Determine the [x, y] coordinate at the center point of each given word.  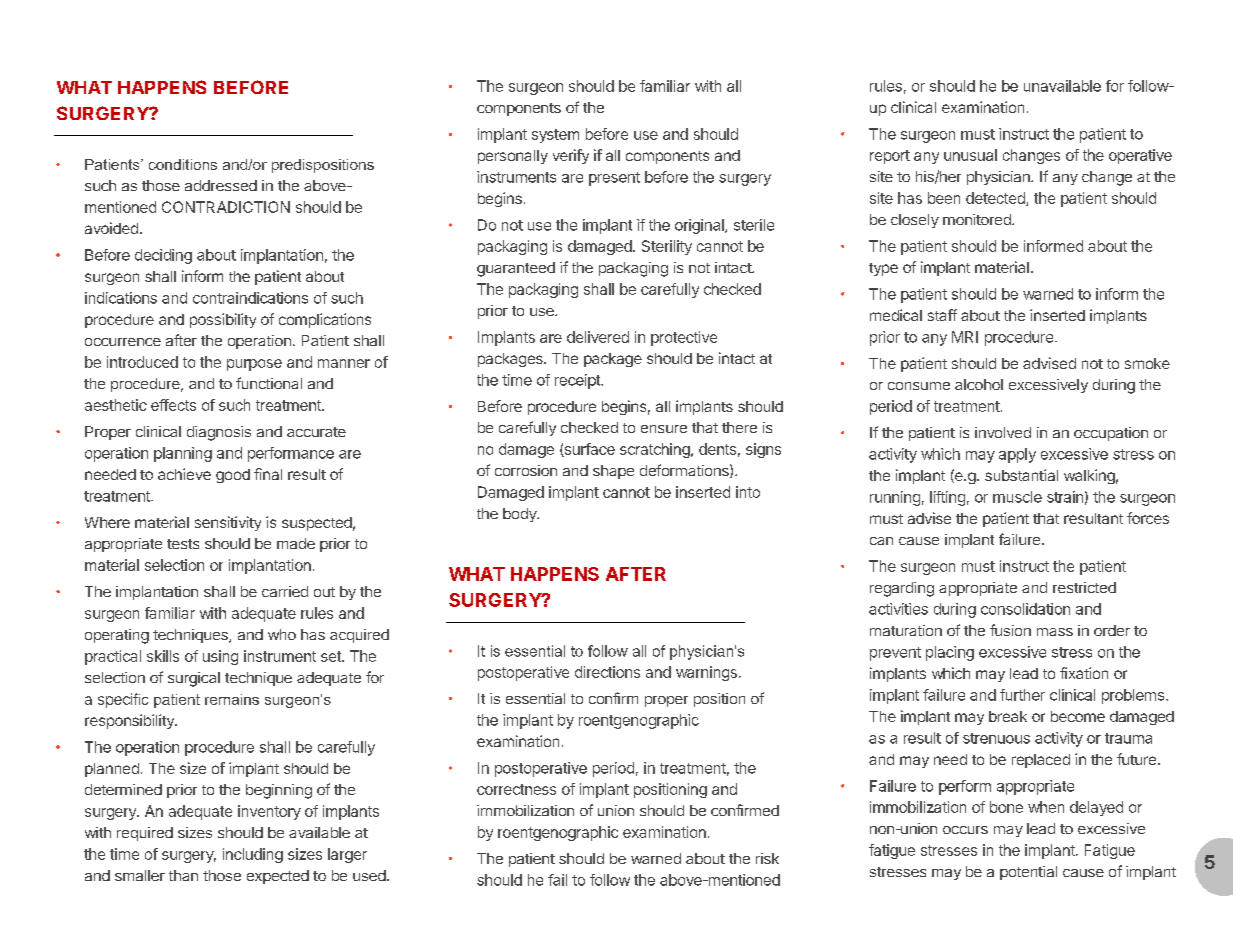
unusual [970, 155]
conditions [183, 164]
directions [607, 672]
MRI [965, 337]
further [1022, 695]
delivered [598, 337]
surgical [194, 679]
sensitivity [228, 523]
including [253, 855]
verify [571, 156]
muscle [1017, 497]
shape [613, 472]
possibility [223, 320]
